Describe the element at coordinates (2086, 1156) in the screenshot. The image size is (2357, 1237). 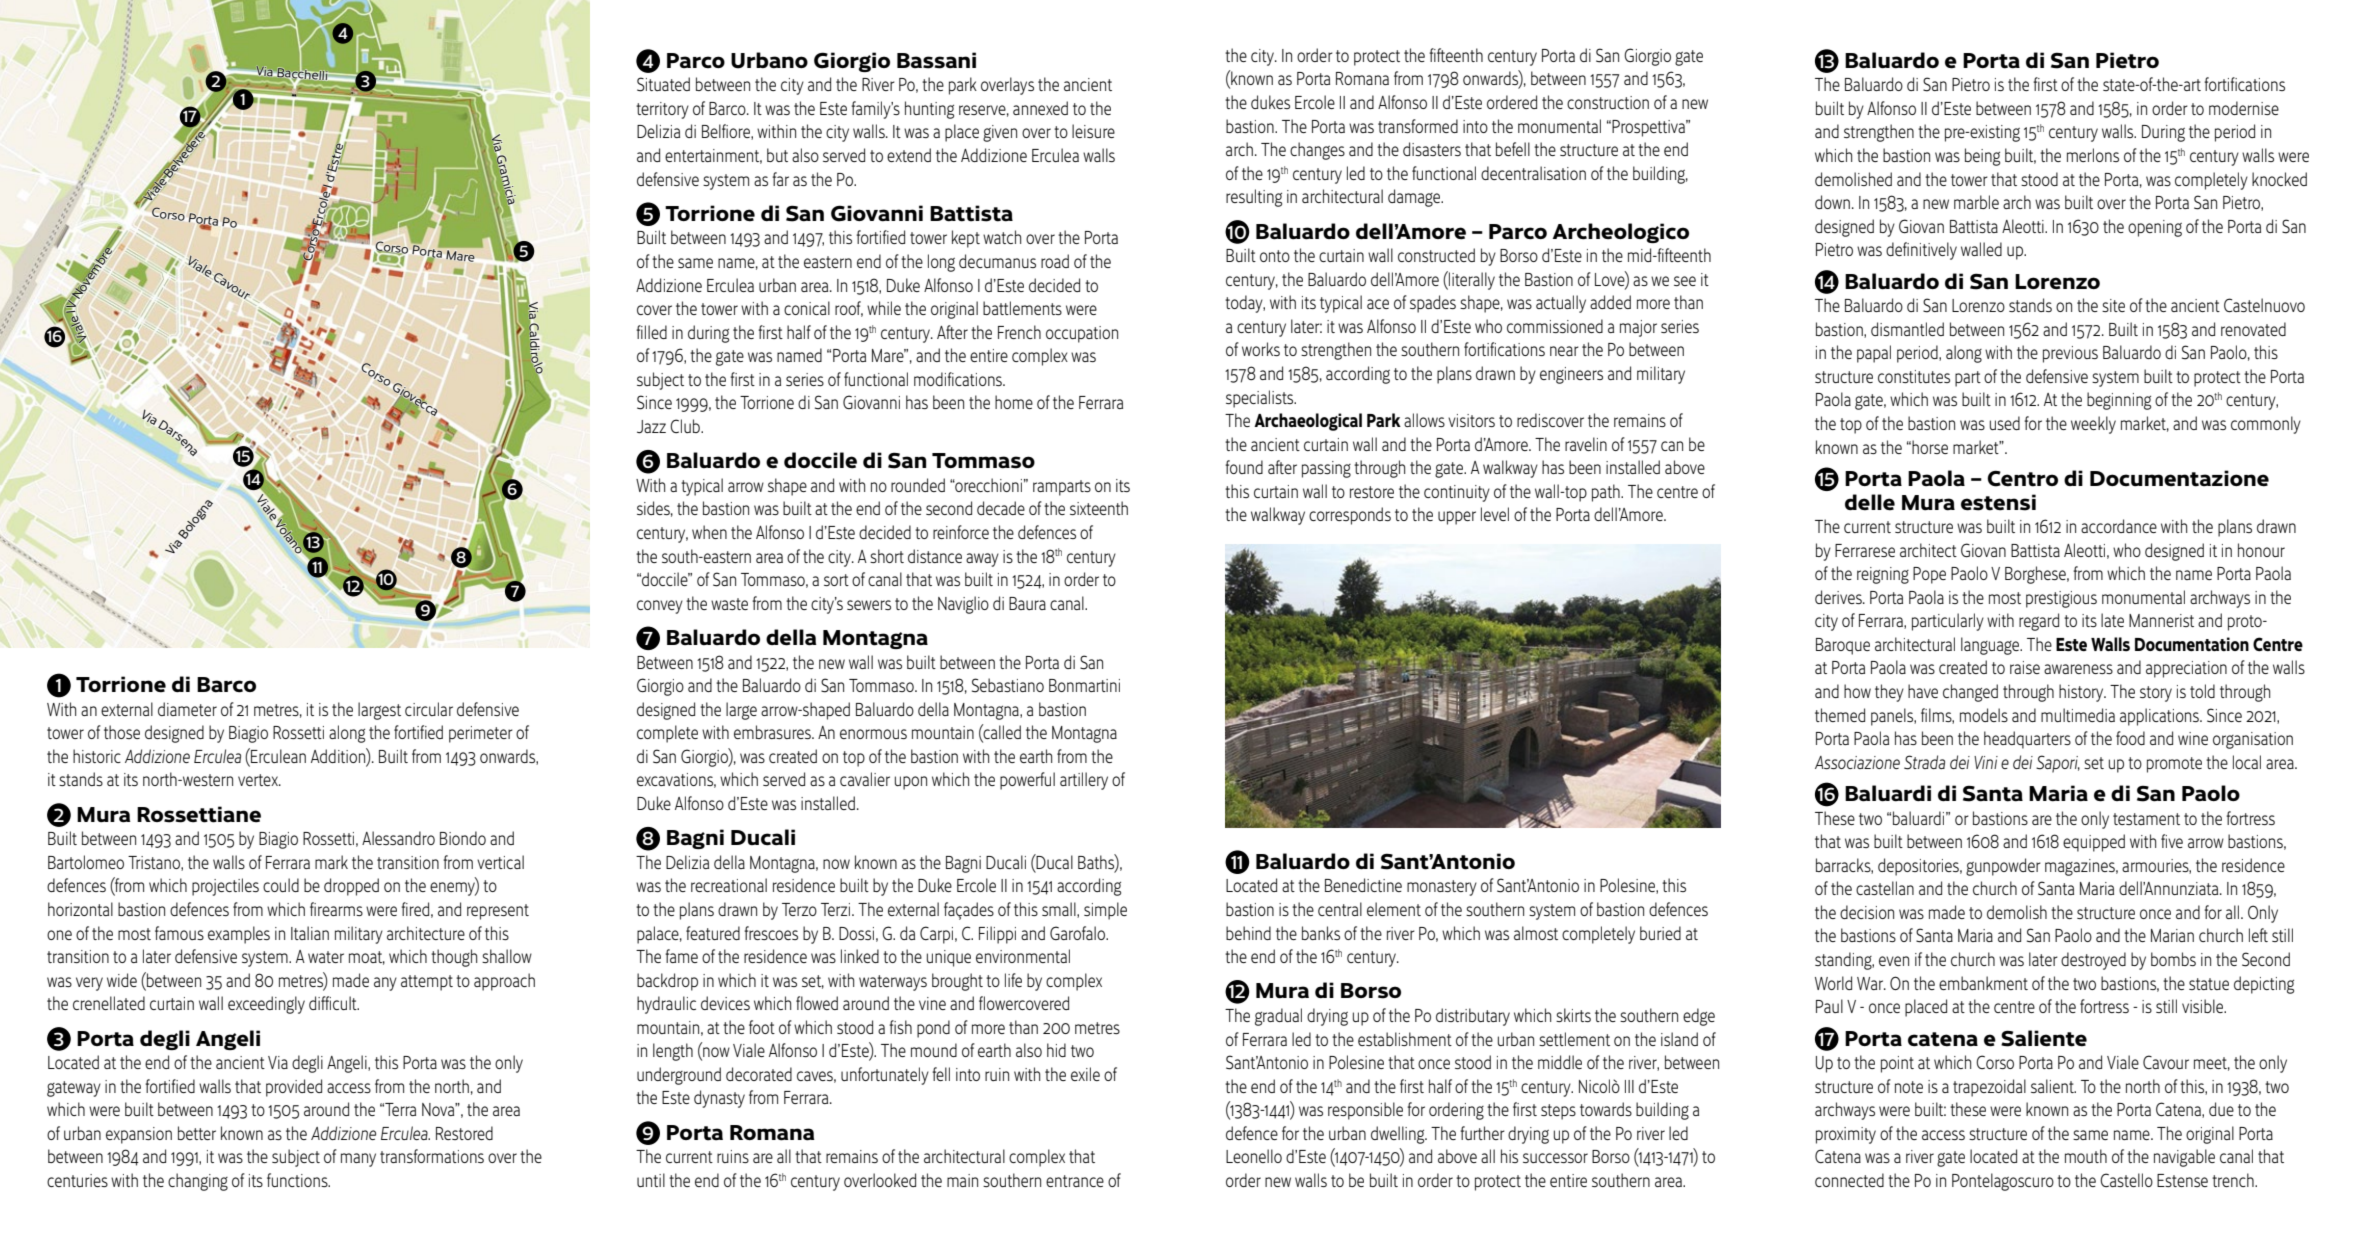
I see `mouth` at that location.
